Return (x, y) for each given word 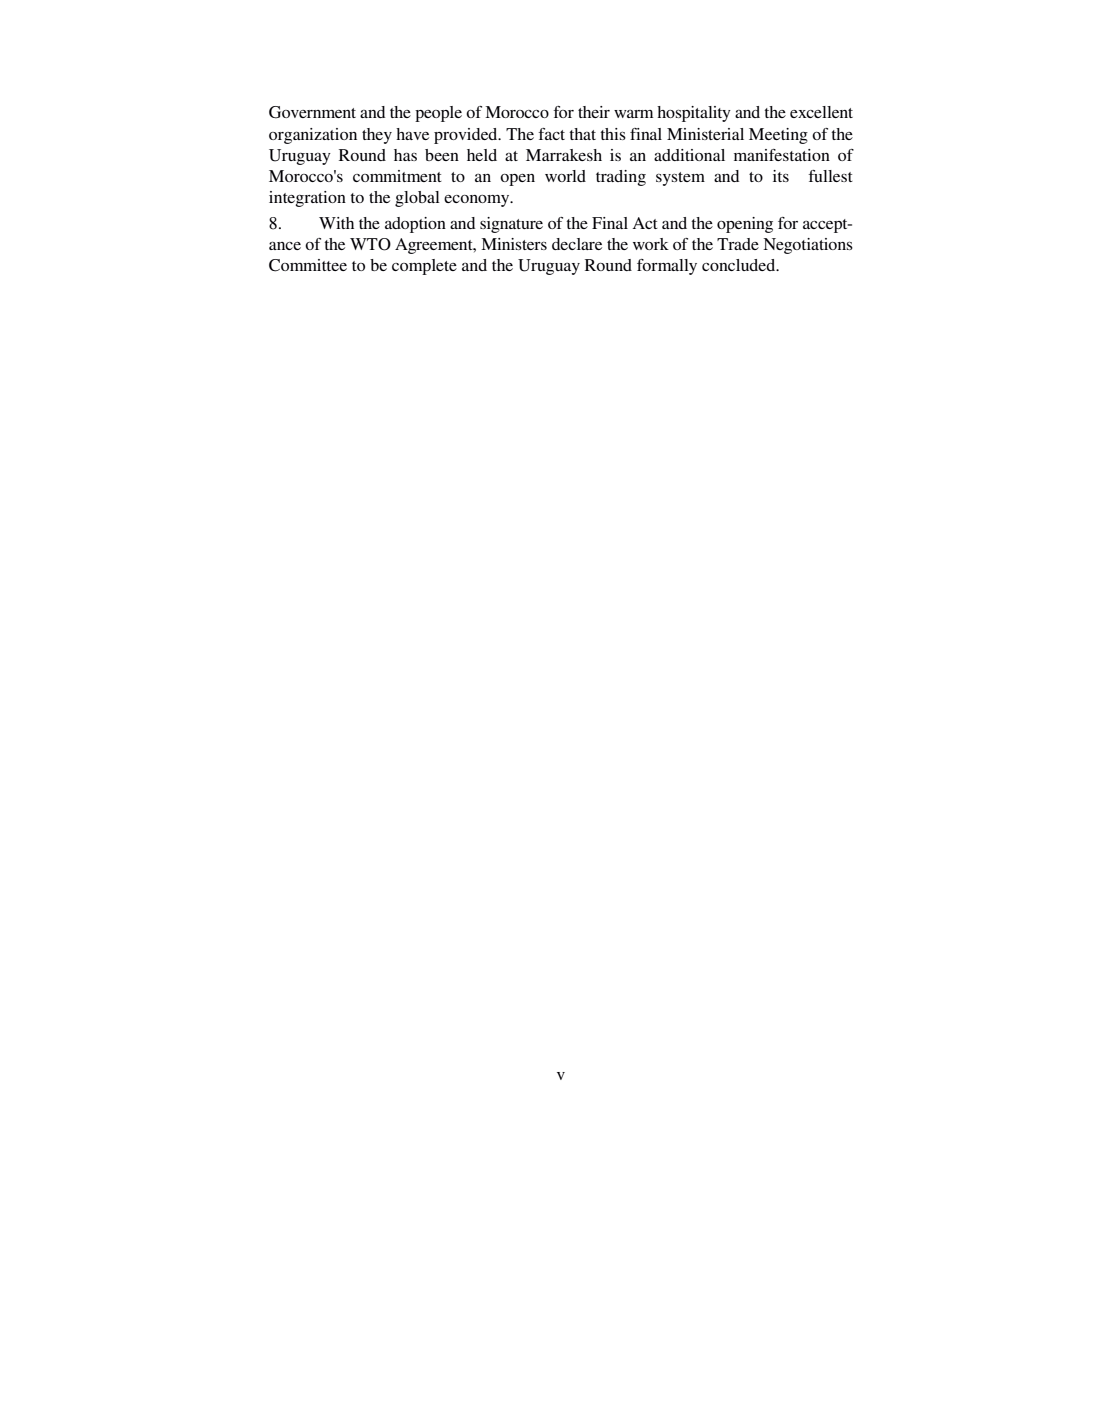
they (377, 136)
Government (312, 112)
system (680, 179)
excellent (821, 112)
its (781, 176)
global (417, 199)
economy (478, 201)
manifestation (782, 155)
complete (424, 267)
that (582, 134)
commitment (397, 176)
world (565, 176)
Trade (738, 244)
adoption (415, 225)
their (594, 112)
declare (577, 244)
